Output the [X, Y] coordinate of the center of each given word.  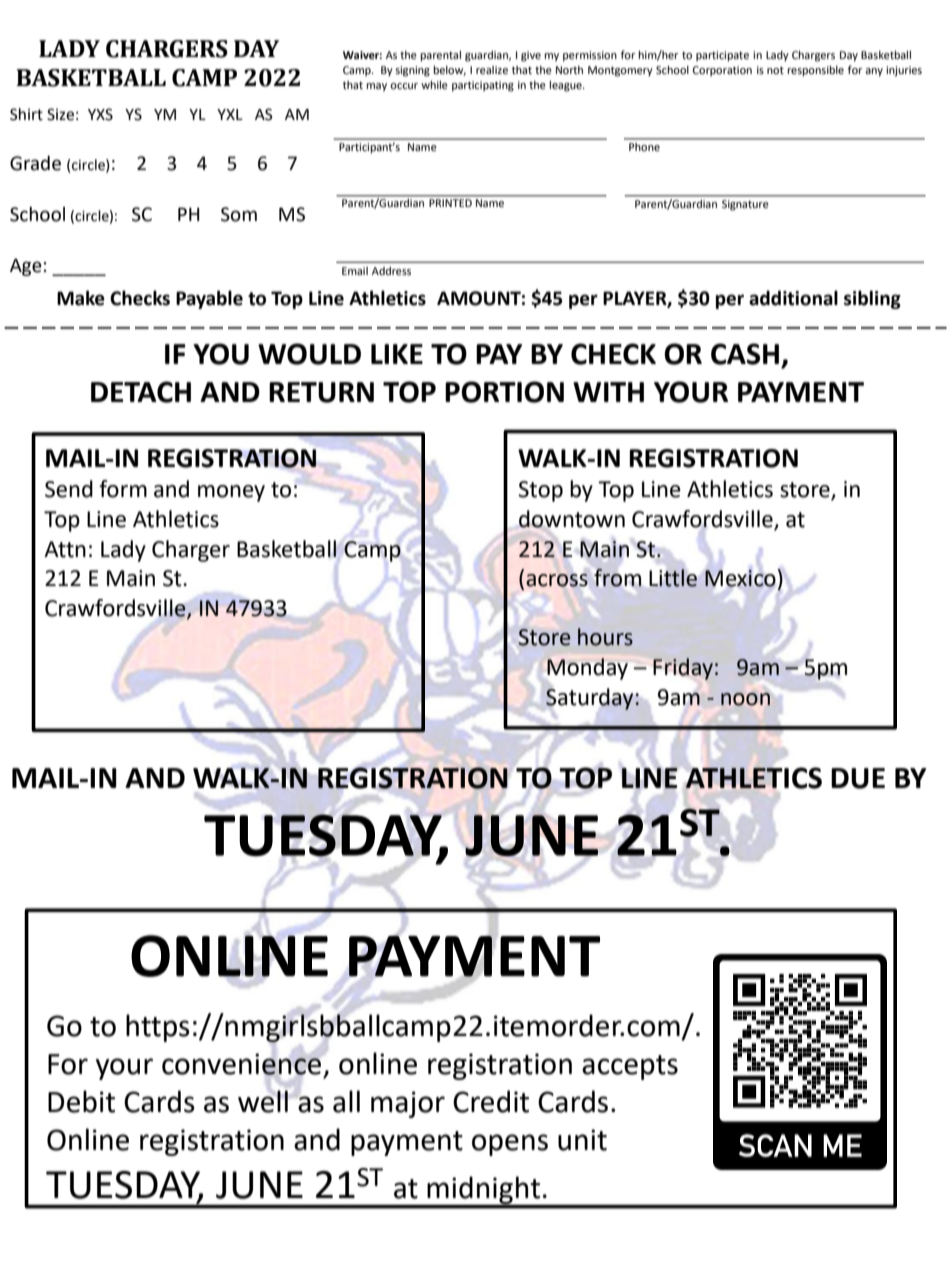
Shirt [26, 114]
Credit [491, 1101]
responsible [815, 71]
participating [483, 86]
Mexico [740, 578]
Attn [65, 549]
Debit [81, 1101]
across [557, 580]
